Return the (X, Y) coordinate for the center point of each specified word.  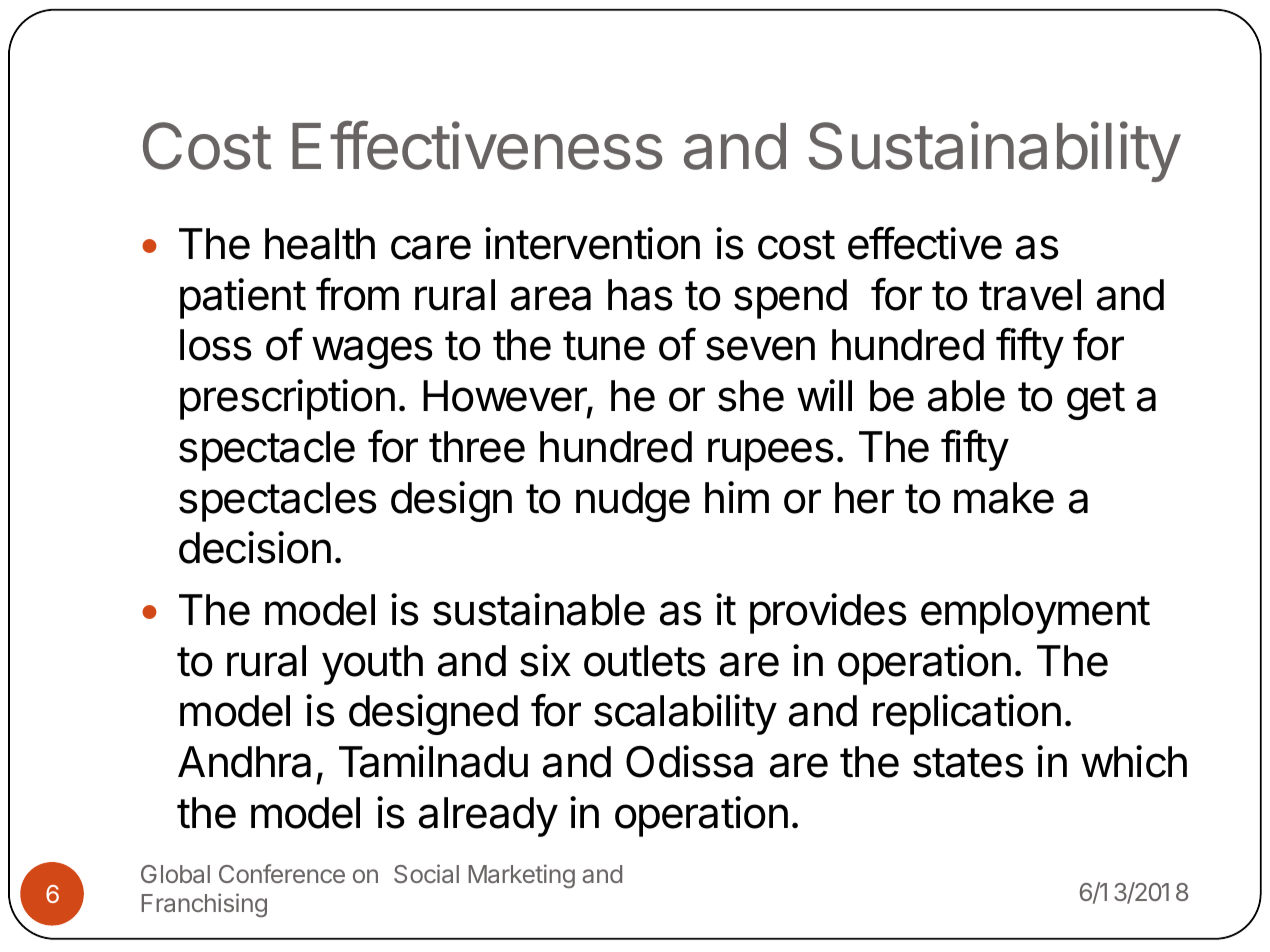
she (751, 396)
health (320, 244)
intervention (592, 243)
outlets (645, 661)
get (1096, 401)
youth (372, 665)
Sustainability (994, 151)
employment (1035, 614)
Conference (282, 873)
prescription (287, 399)
